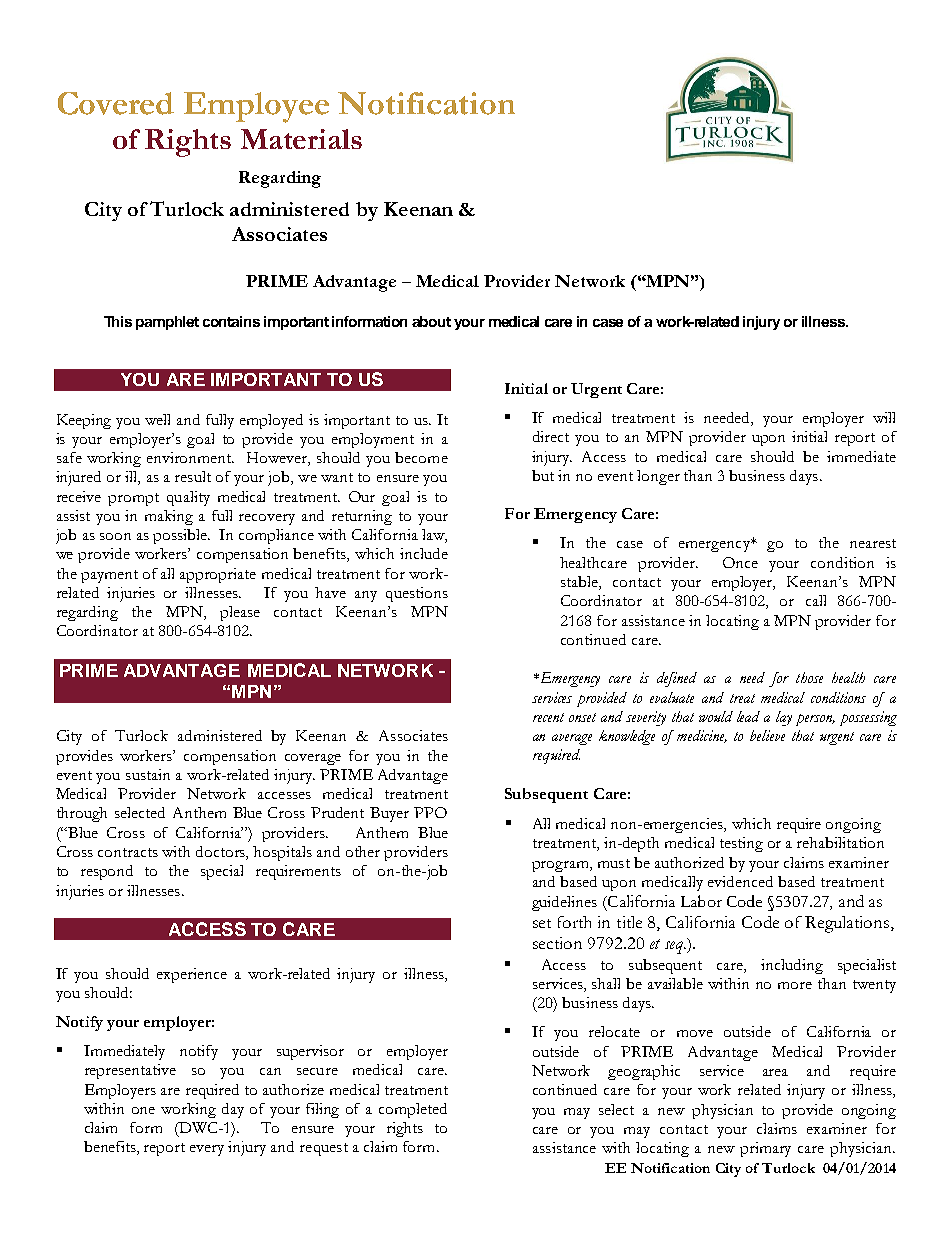 The width and height of the document is (952, 1233). I want to click on pamphlet, so click(167, 323).
